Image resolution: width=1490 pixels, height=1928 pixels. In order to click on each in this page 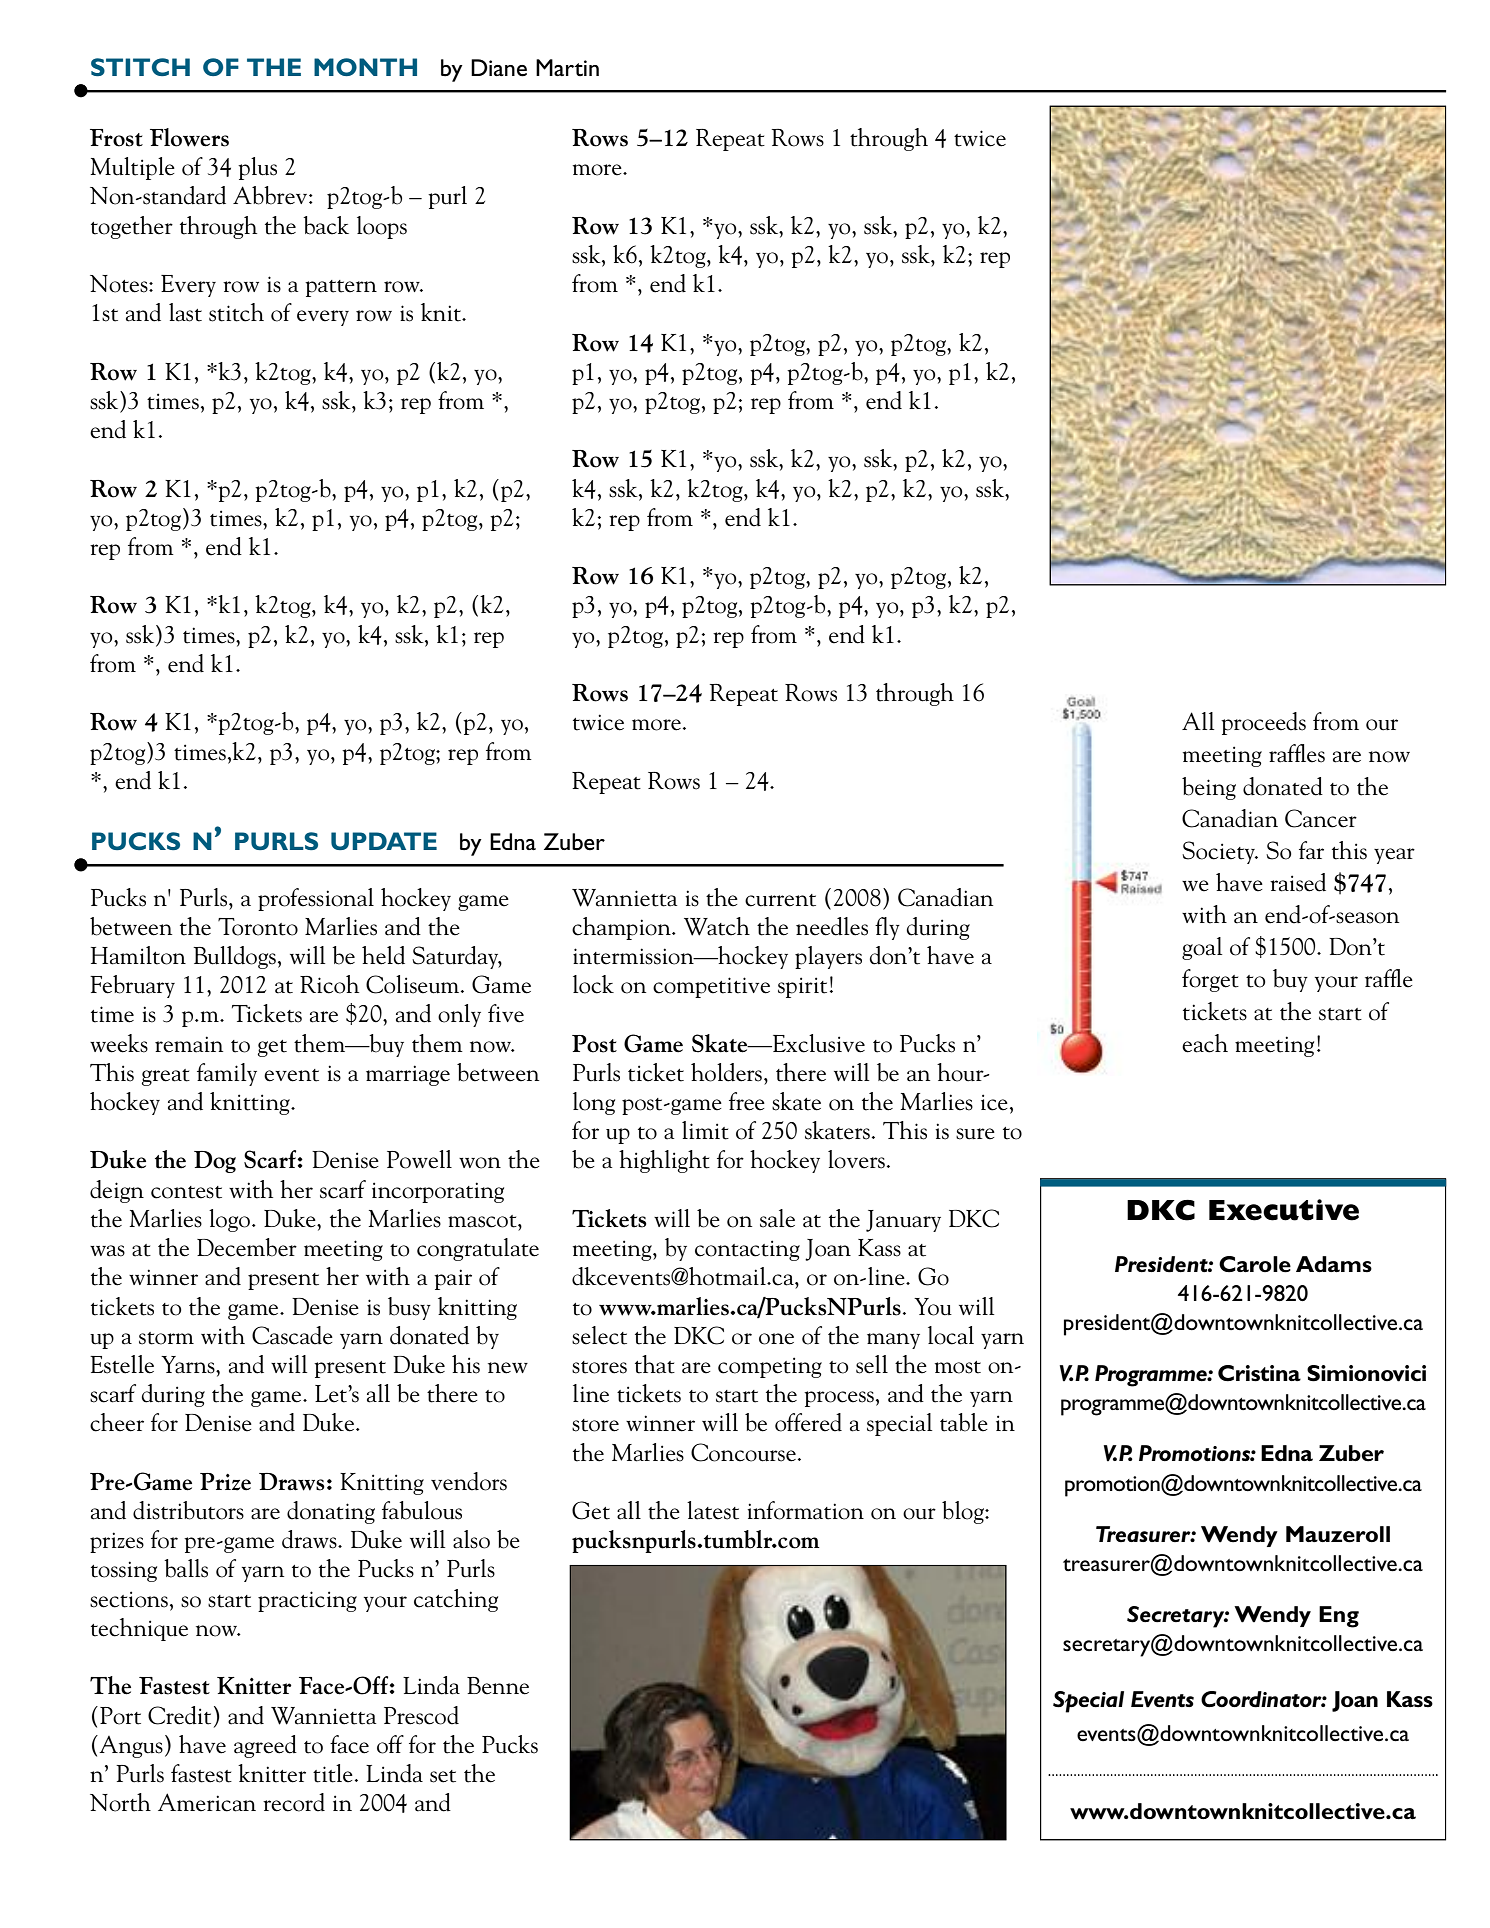, I will do `click(1205, 1043)`.
